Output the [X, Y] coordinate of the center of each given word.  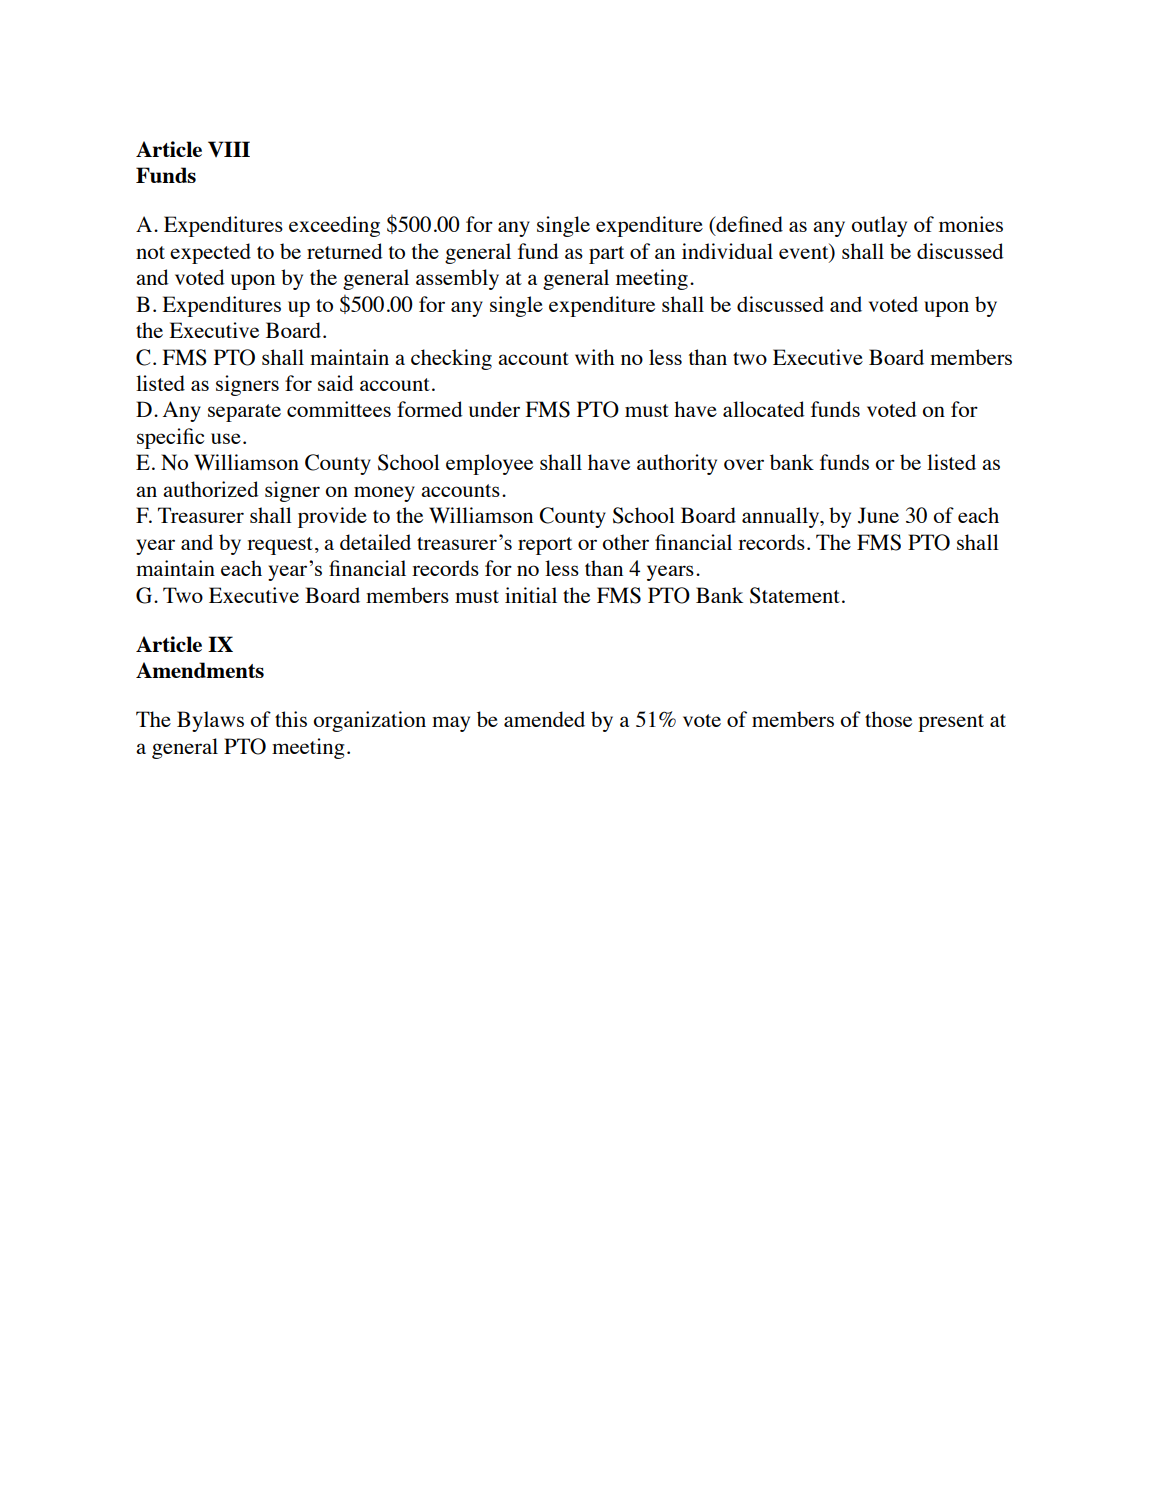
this [291, 719]
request [280, 546]
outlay [879, 226]
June [878, 515]
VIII [229, 149]
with [594, 357]
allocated [764, 409]
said [336, 383]
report [545, 546]
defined [748, 225]
